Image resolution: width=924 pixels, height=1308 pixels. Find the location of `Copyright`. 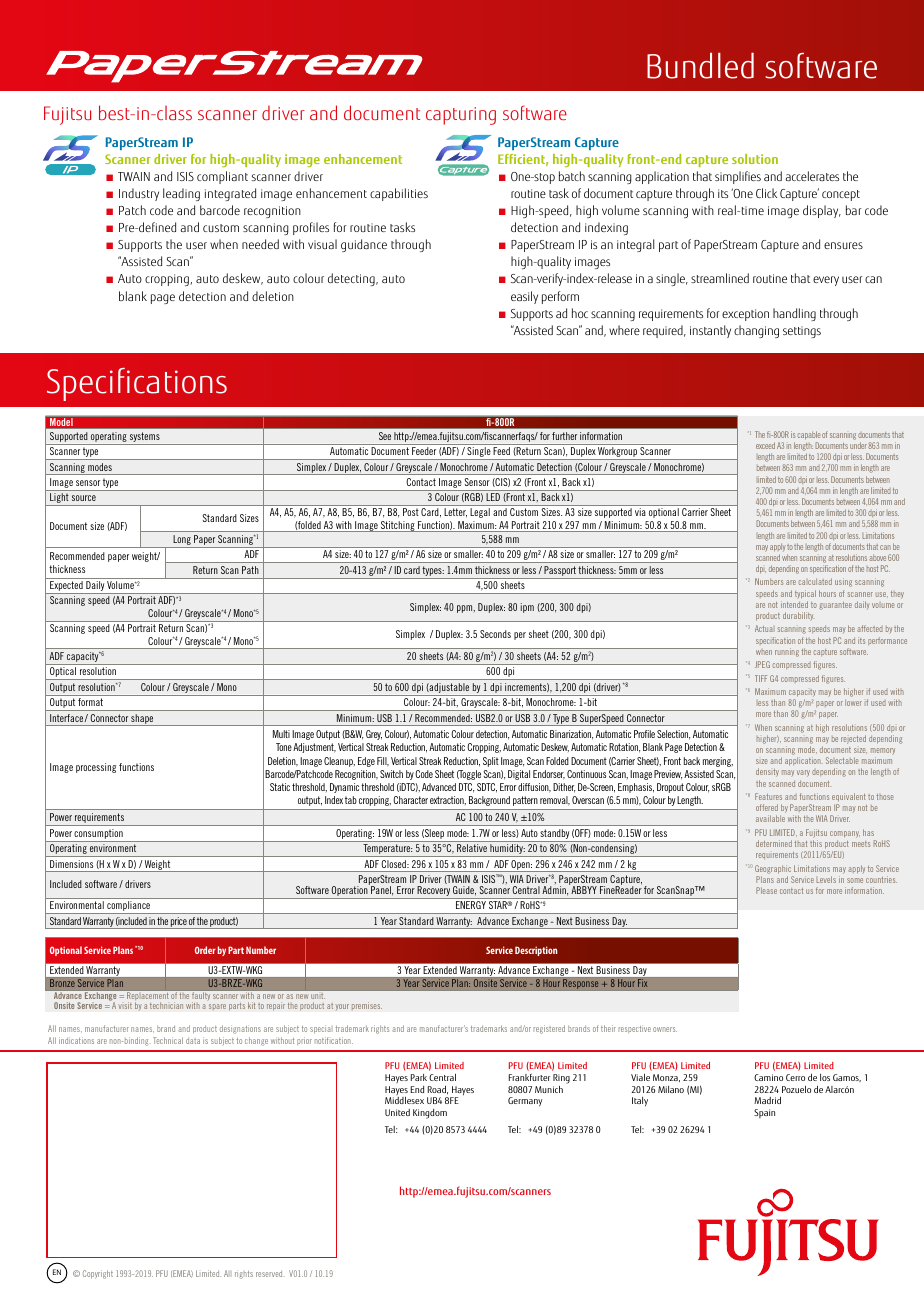

Copyright is located at coordinates (98, 1274).
